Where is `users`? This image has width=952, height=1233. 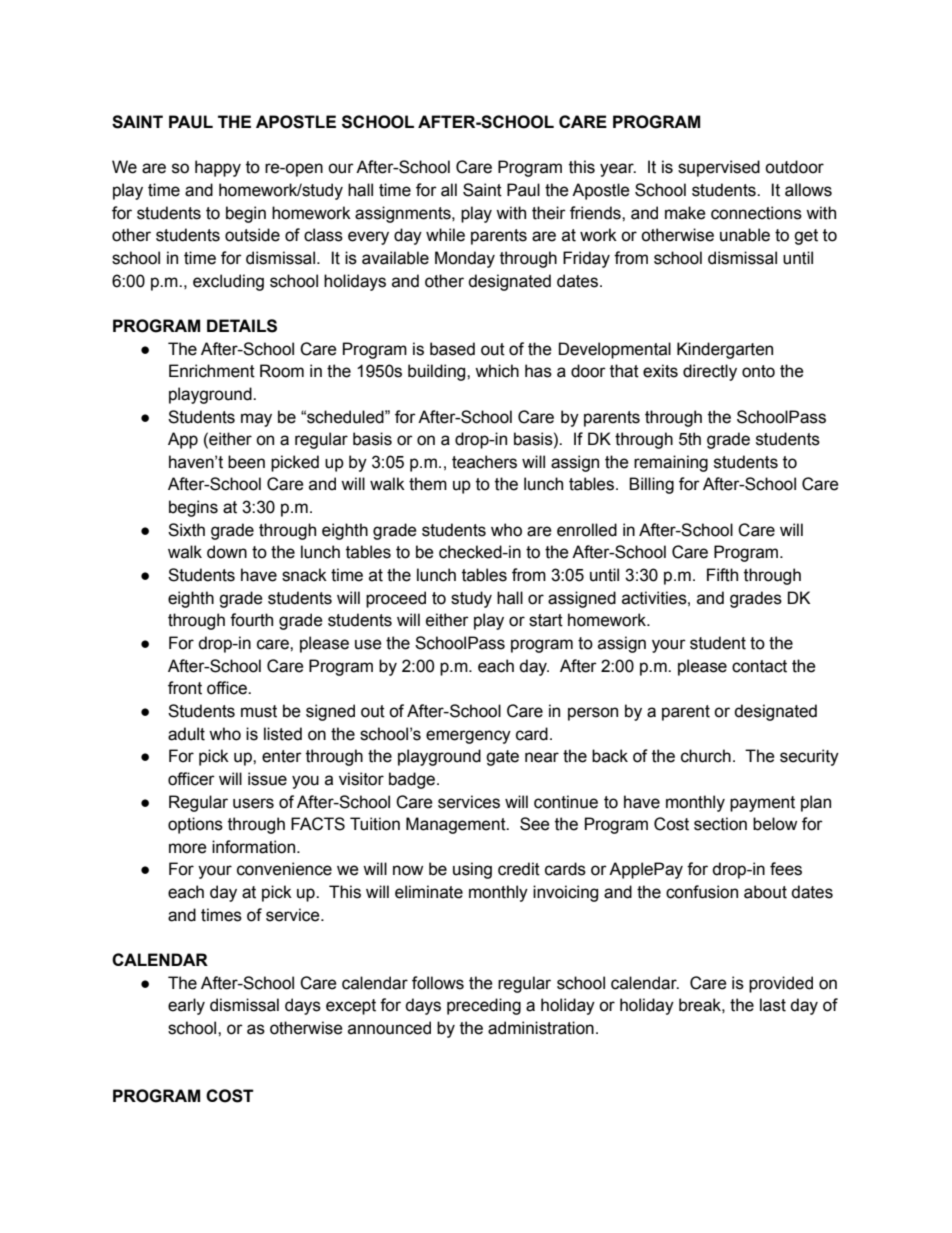 users is located at coordinates (253, 803).
